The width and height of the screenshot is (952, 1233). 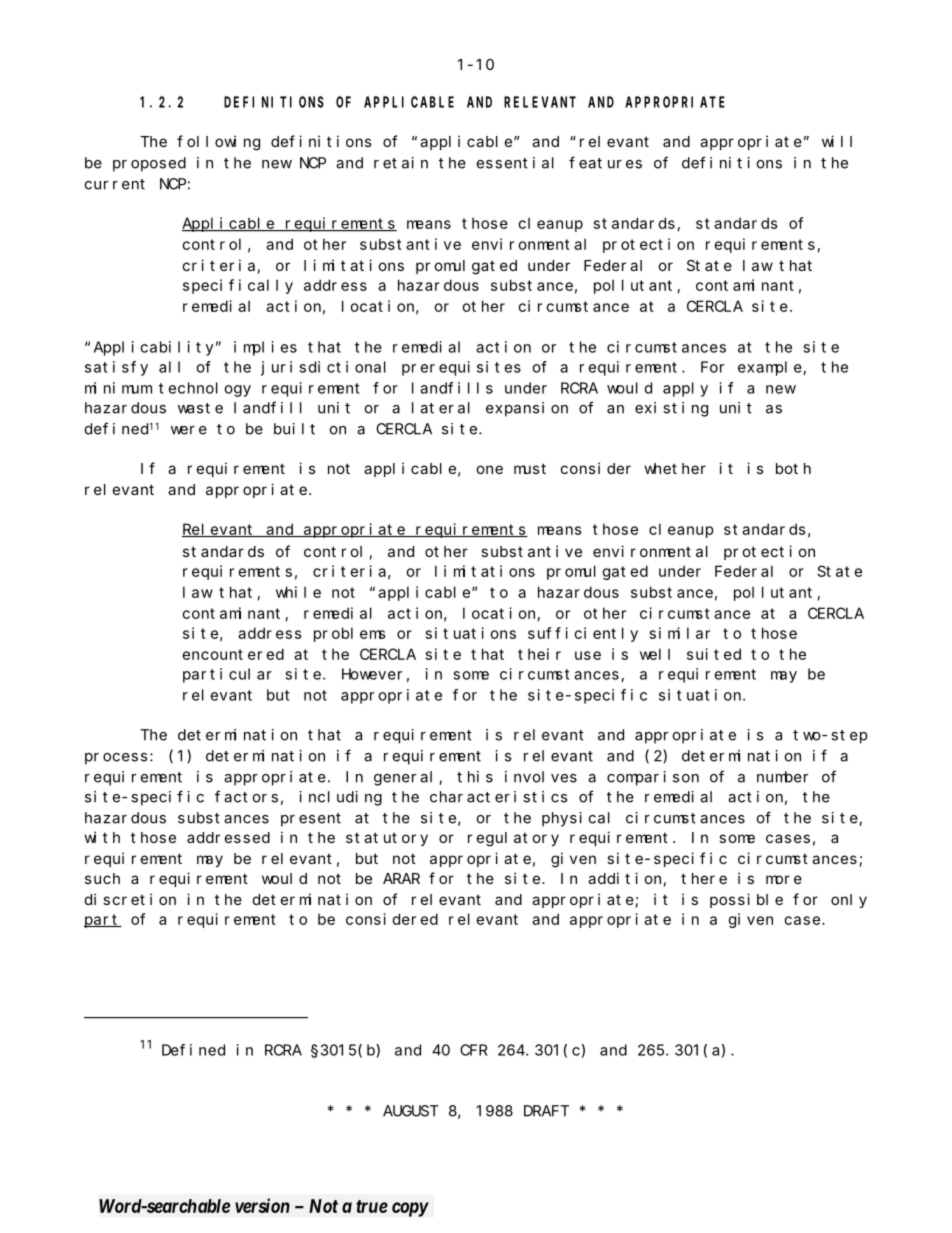 I want to click on proposed, so click(x=149, y=164).
